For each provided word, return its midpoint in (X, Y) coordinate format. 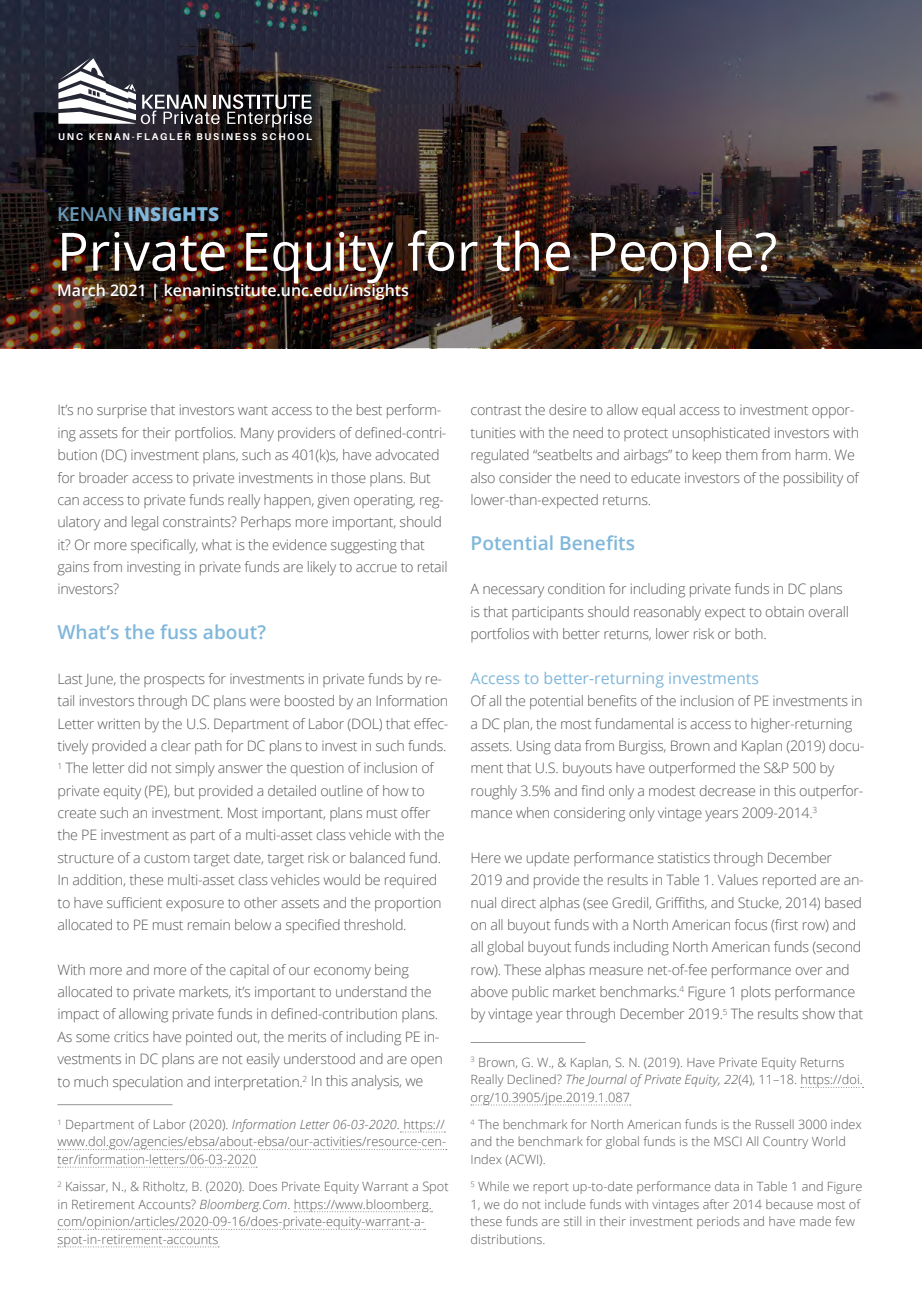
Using (534, 747)
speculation (148, 1083)
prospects (174, 681)
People (671, 257)
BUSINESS (226, 137)
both (750, 633)
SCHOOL (287, 137)
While (493, 1186)
